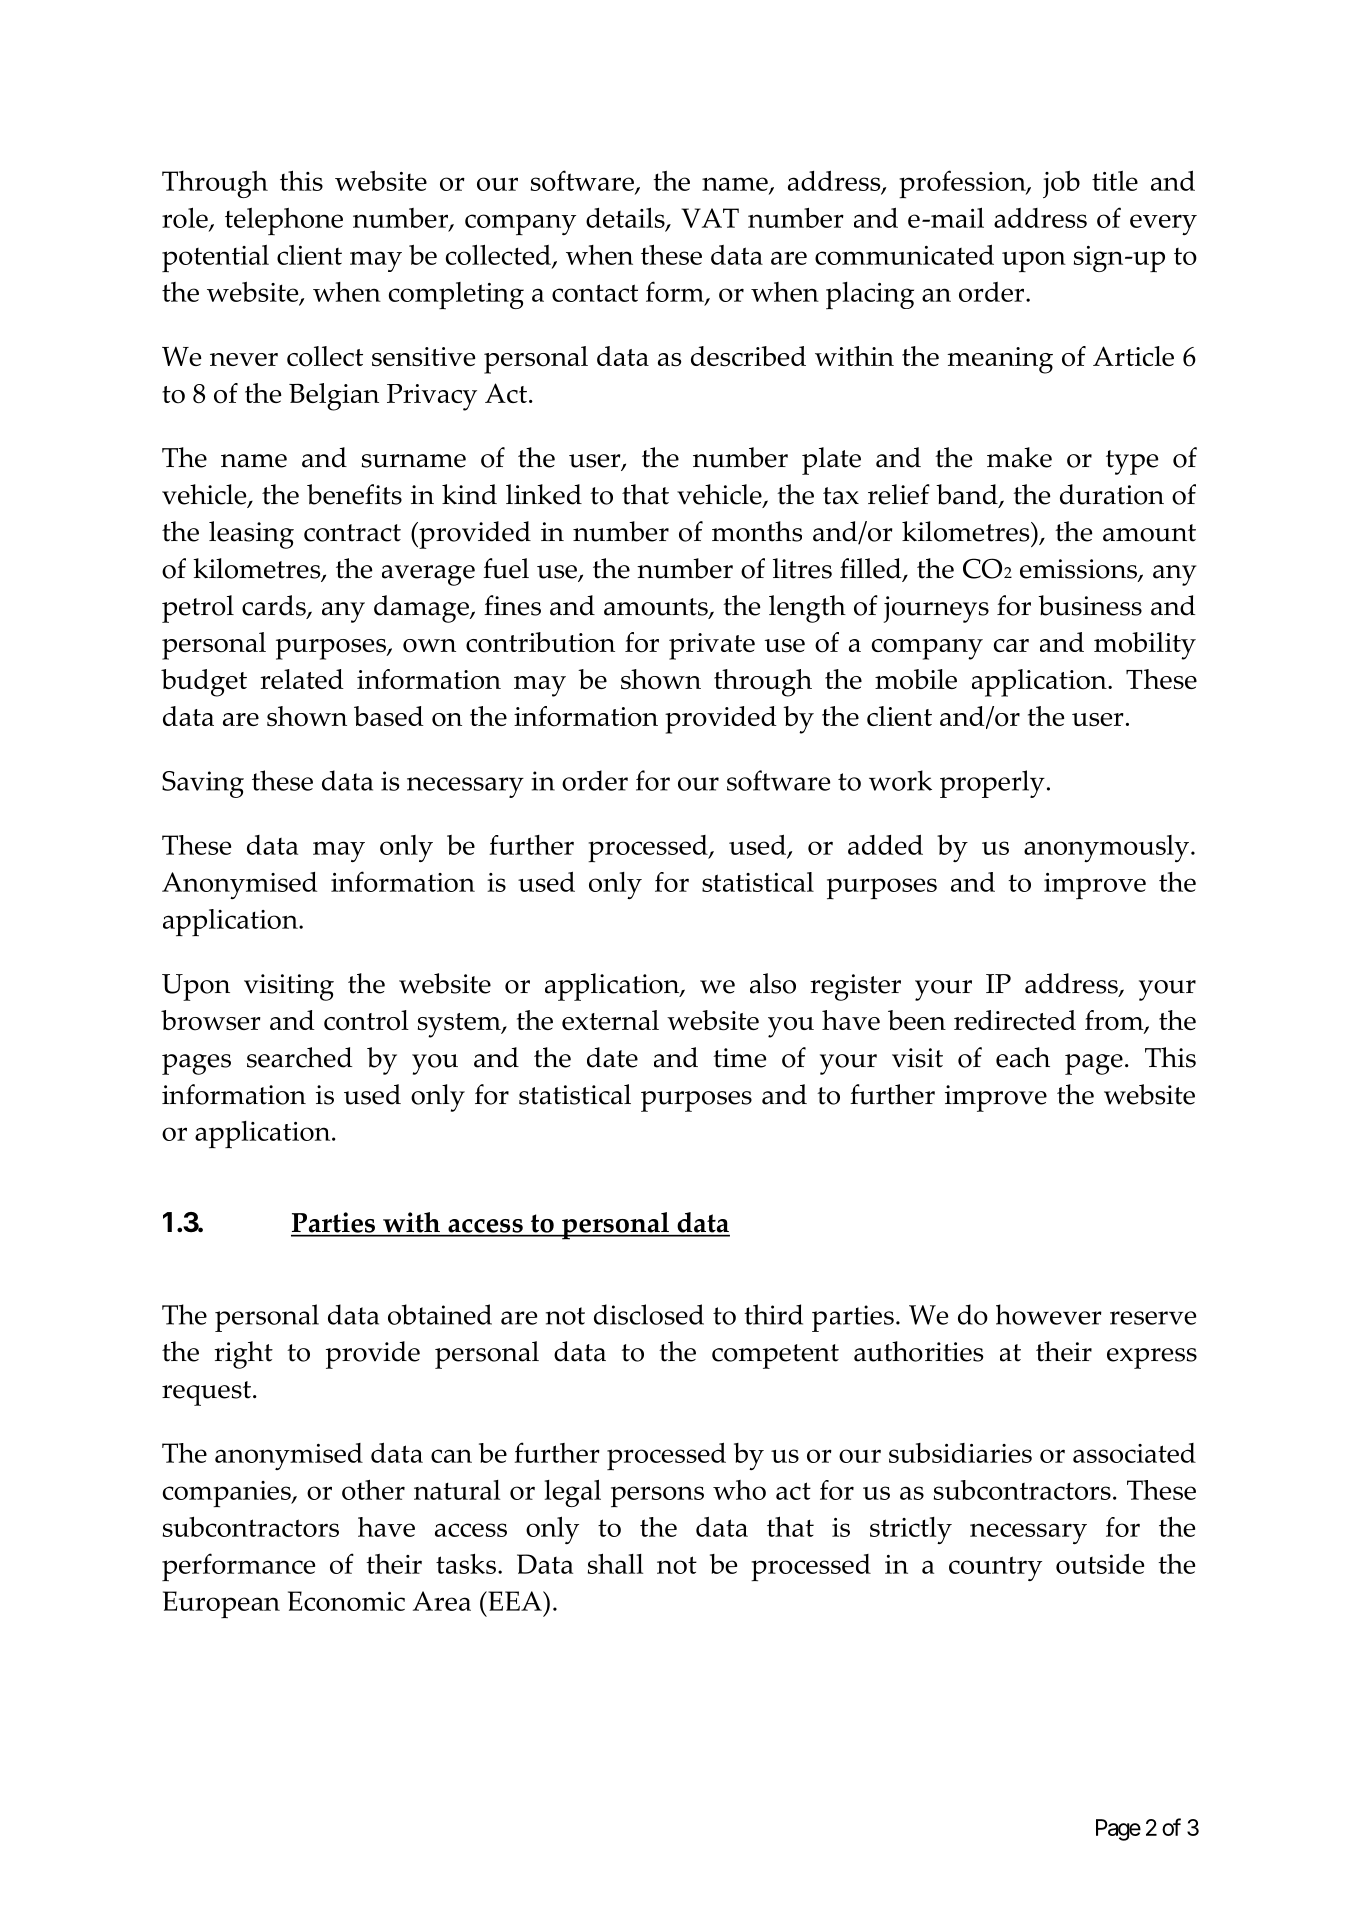 Image resolution: width=1359 pixels, height=1922 pixels. What do you see at coordinates (1061, 184) in the image?
I see `job` at bounding box center [1061, 184].
